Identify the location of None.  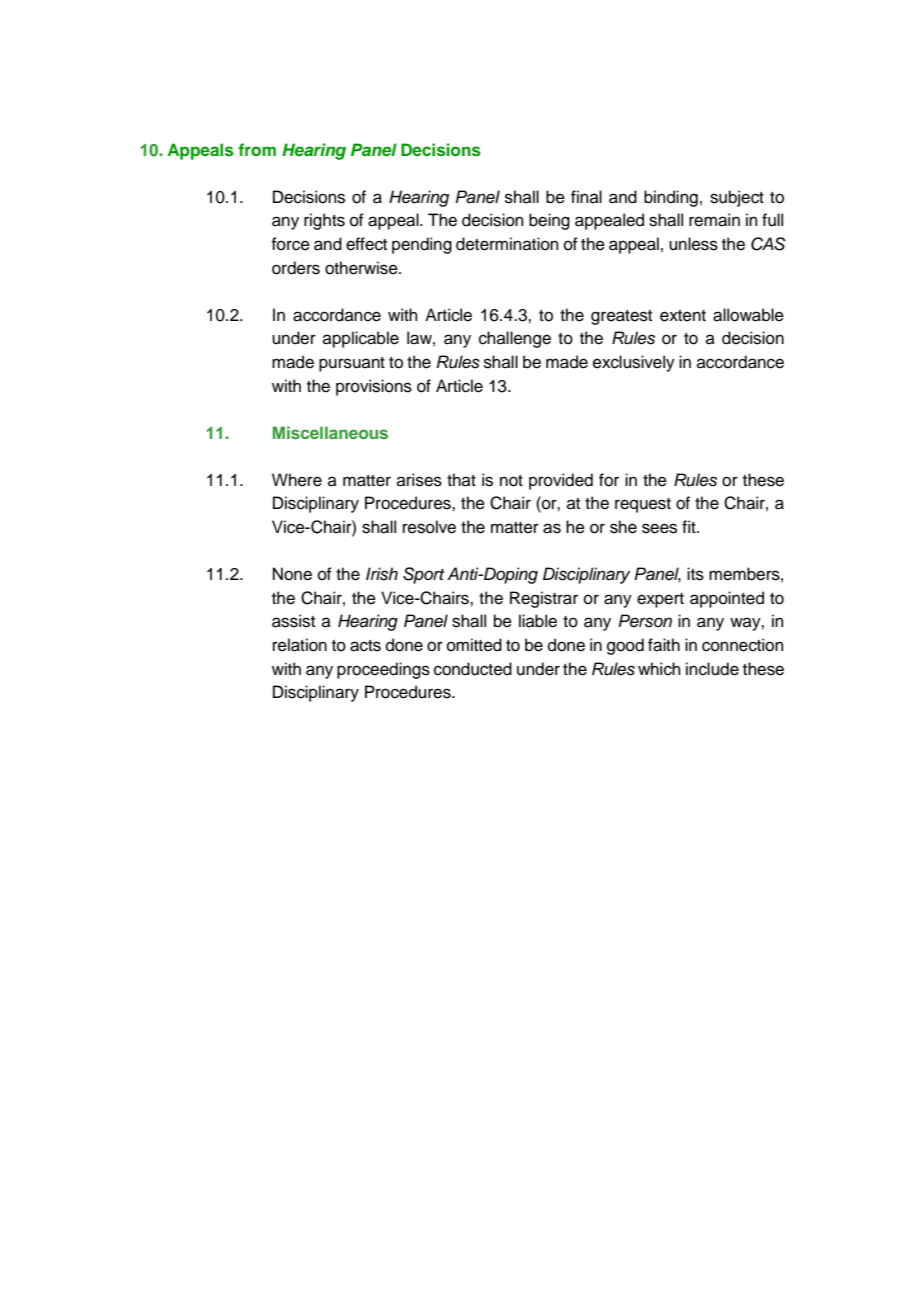
(292, 574).
